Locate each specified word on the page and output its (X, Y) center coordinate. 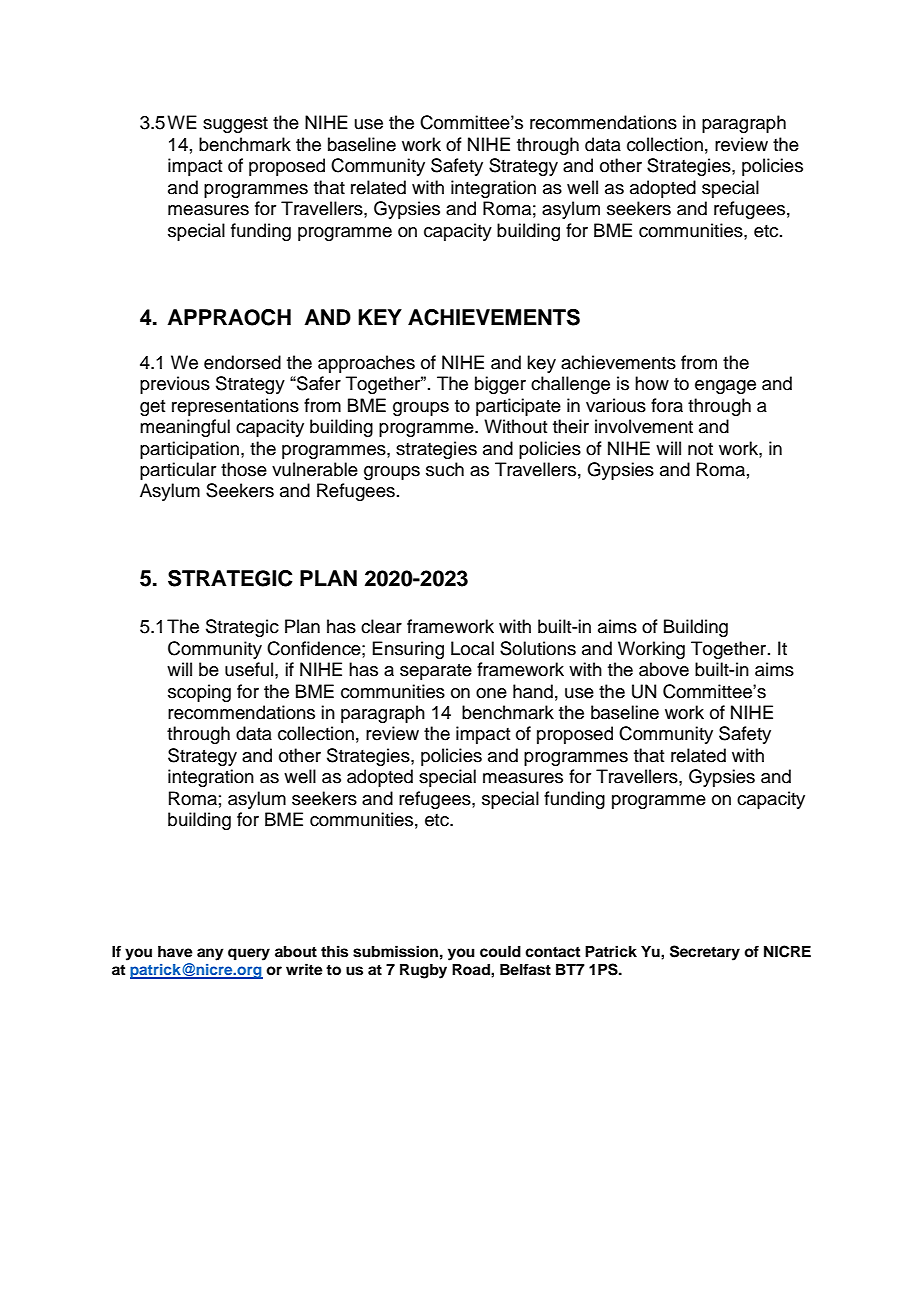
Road (472, 970)
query (249, 954)
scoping (199, 693)
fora (667, 405)
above (664, 669)
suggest (235, 125)
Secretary (705, 953)
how (652, 383)
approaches (366, 364)
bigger (500, 385)
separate (436, 672)
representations (235, 407)
